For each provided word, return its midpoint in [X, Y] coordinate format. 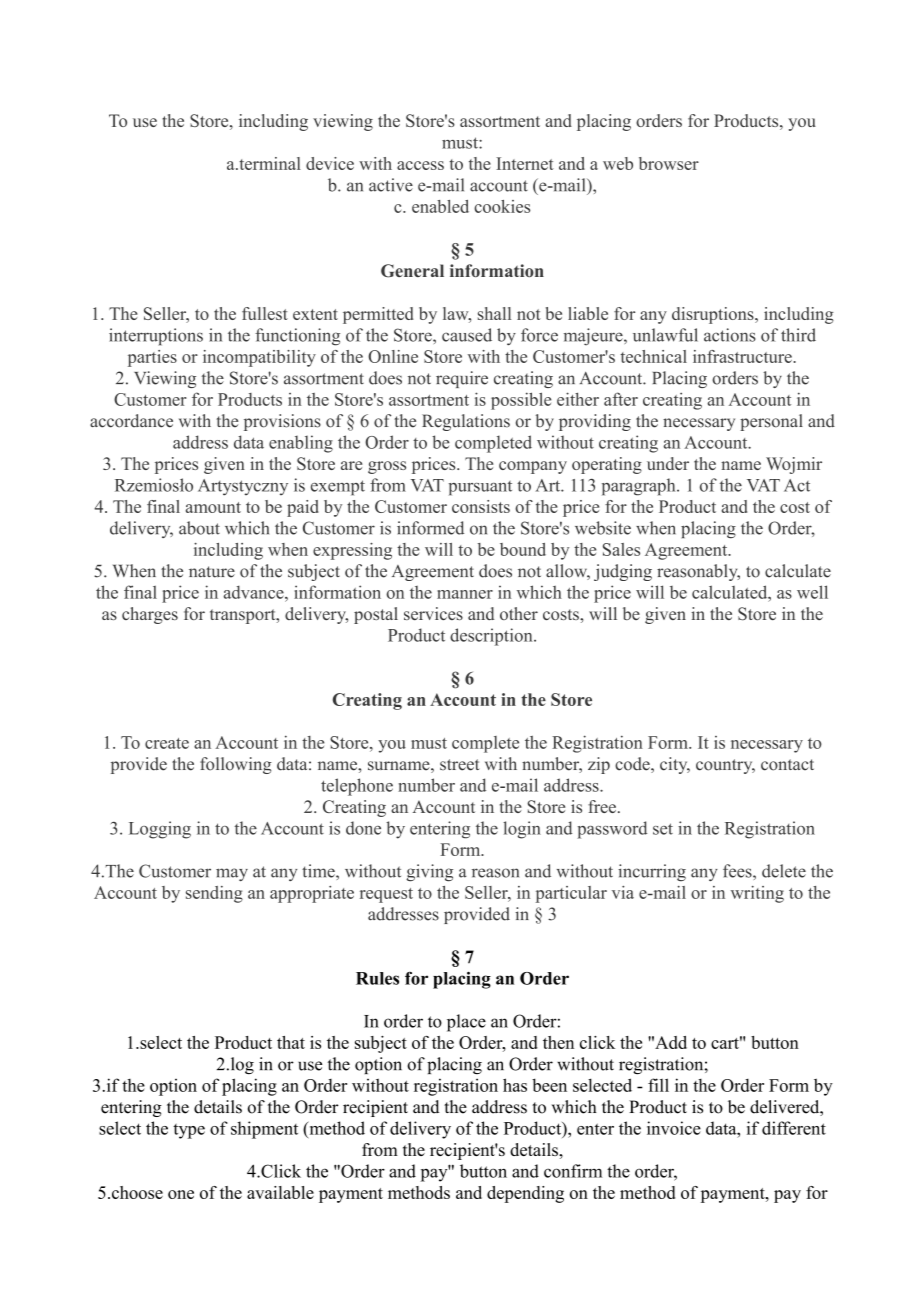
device [330, 163]
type [189, 1131]
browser [669, 163]
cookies [502, 206]
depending [525, 1194]
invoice [674, 1128]
